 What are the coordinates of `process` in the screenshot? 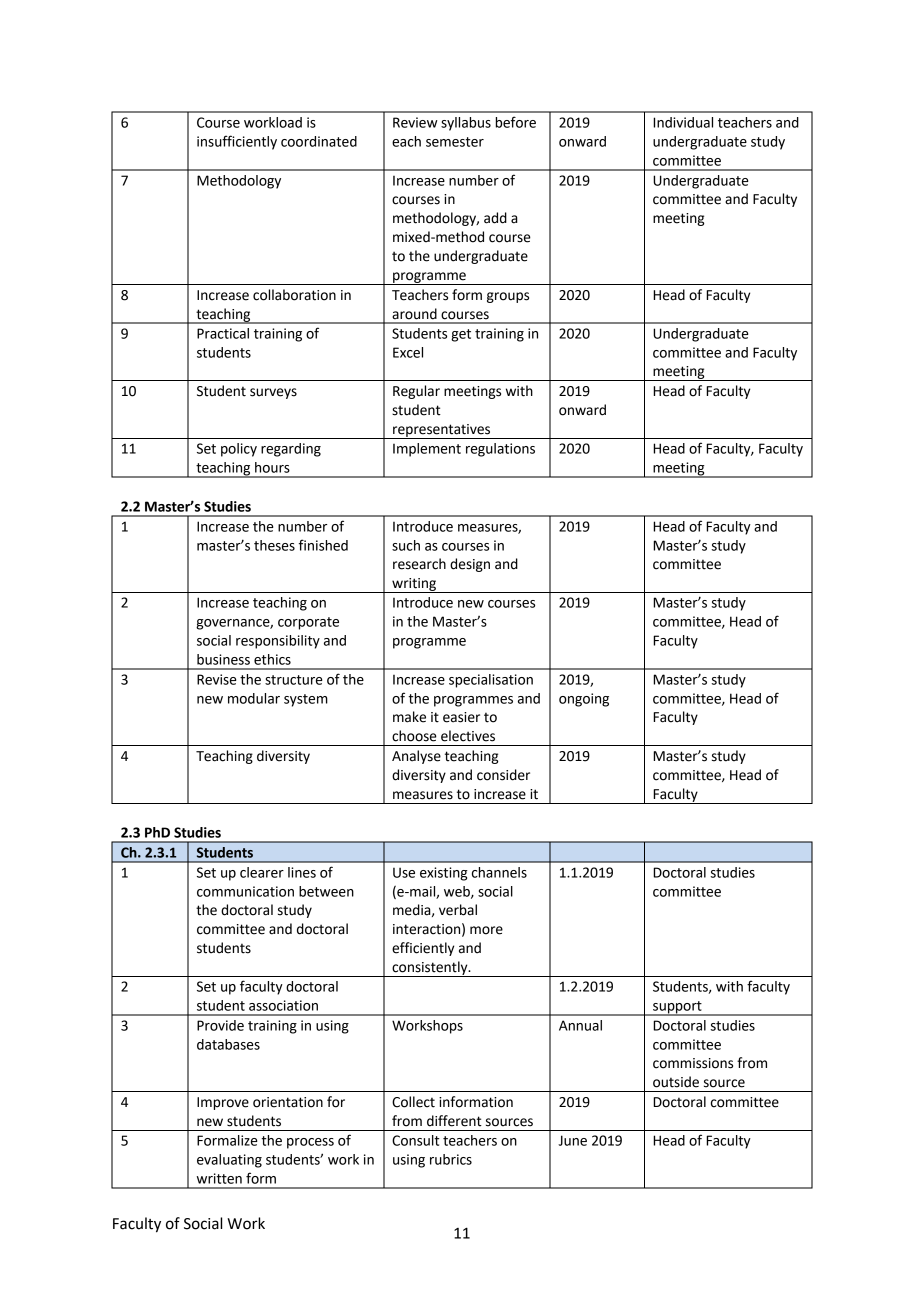 It's located at (310, 1143).
